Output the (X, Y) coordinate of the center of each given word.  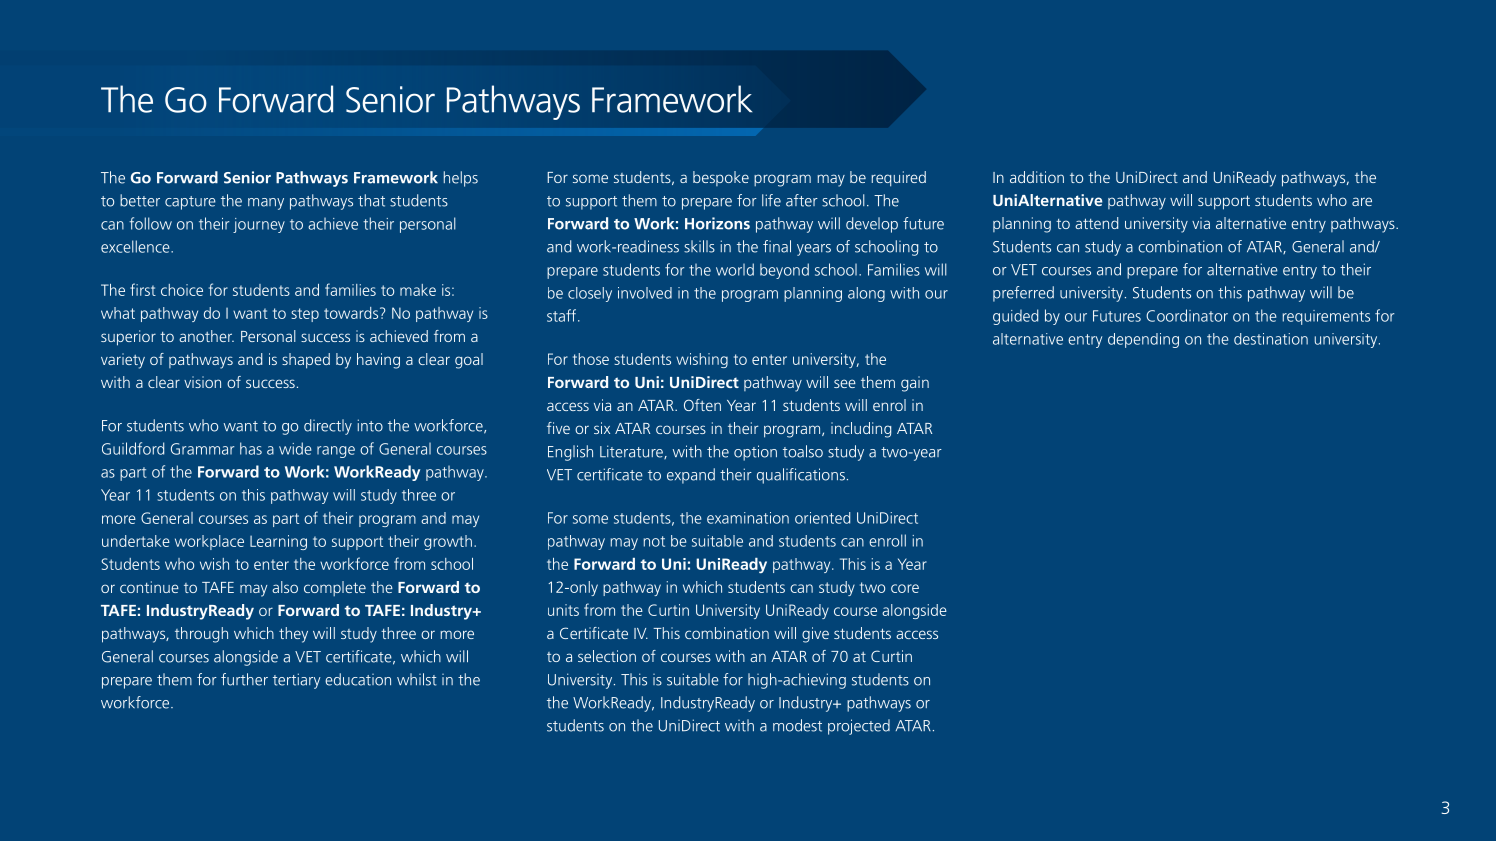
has (251, 448)
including (861, 430)
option (755, 453)
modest (797, 725)
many (266, 204)
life (771, 200)
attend (1096, 223)
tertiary (297, 681)
